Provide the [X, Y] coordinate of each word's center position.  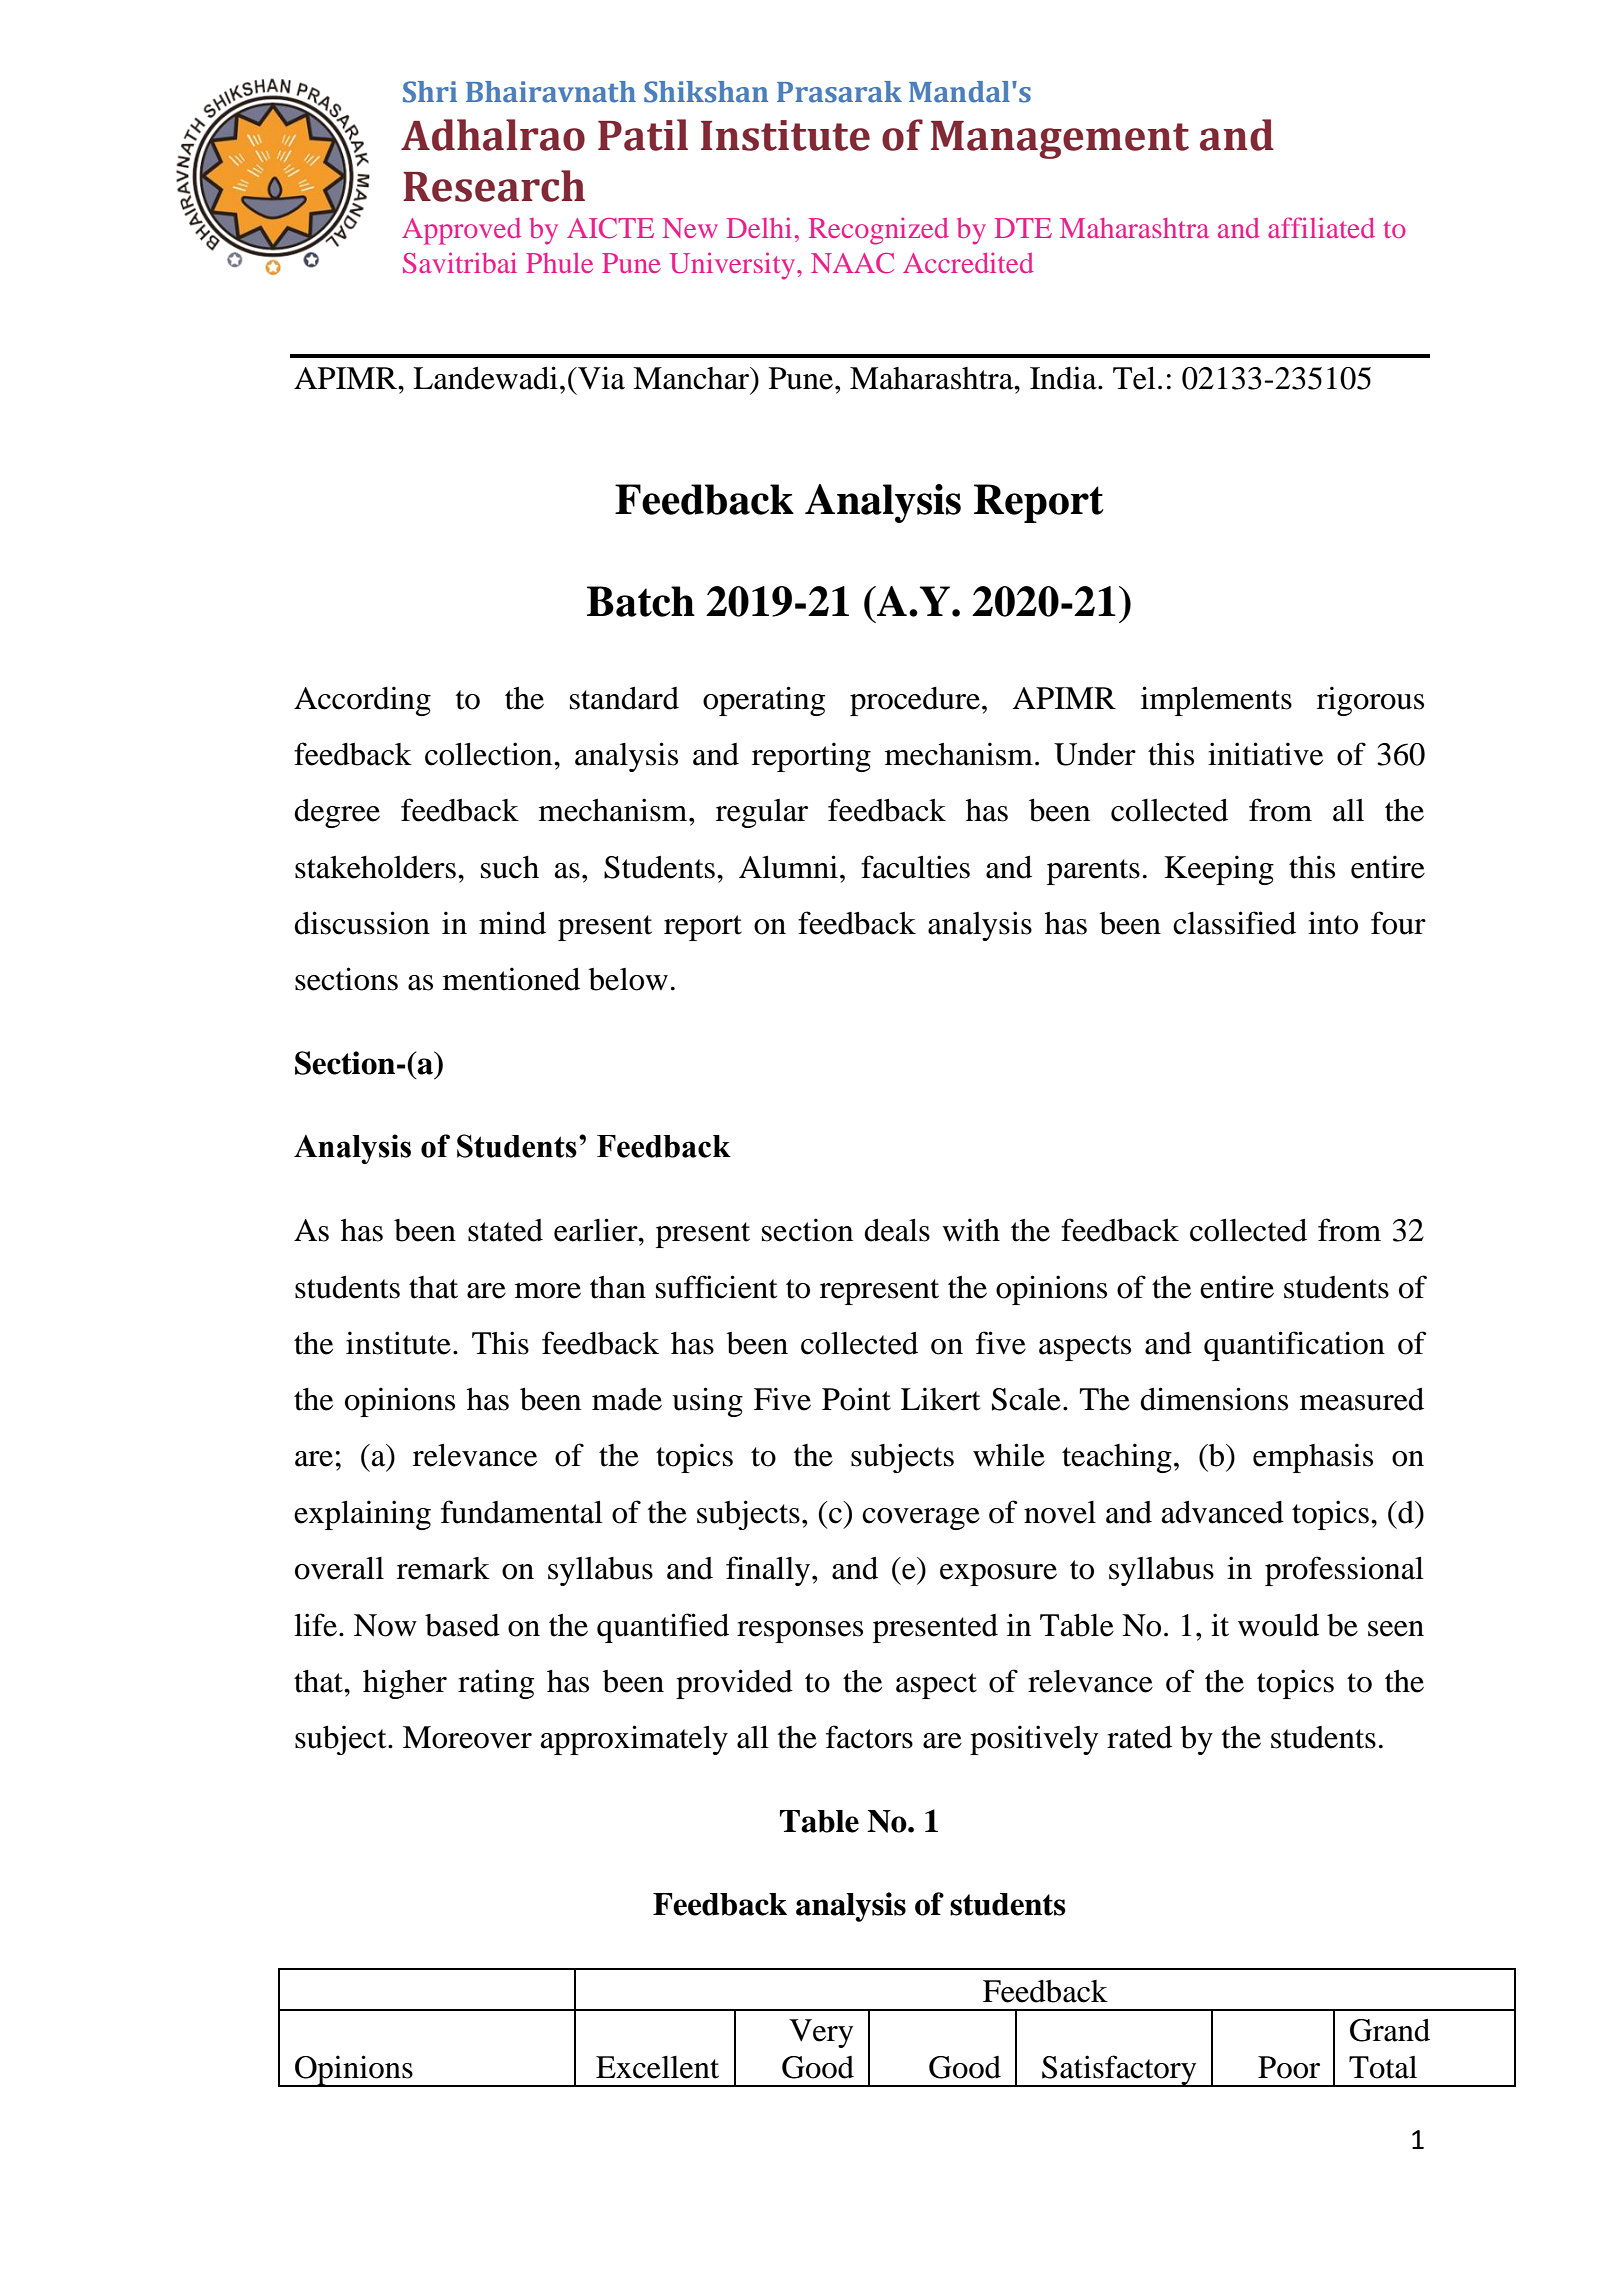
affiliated [1321, 227]
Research [494, 186]
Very [821, 2033]
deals [897, 1230]
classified [1234, 923]
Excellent [657, 2067]
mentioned [511, 979]
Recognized [879, 231]
